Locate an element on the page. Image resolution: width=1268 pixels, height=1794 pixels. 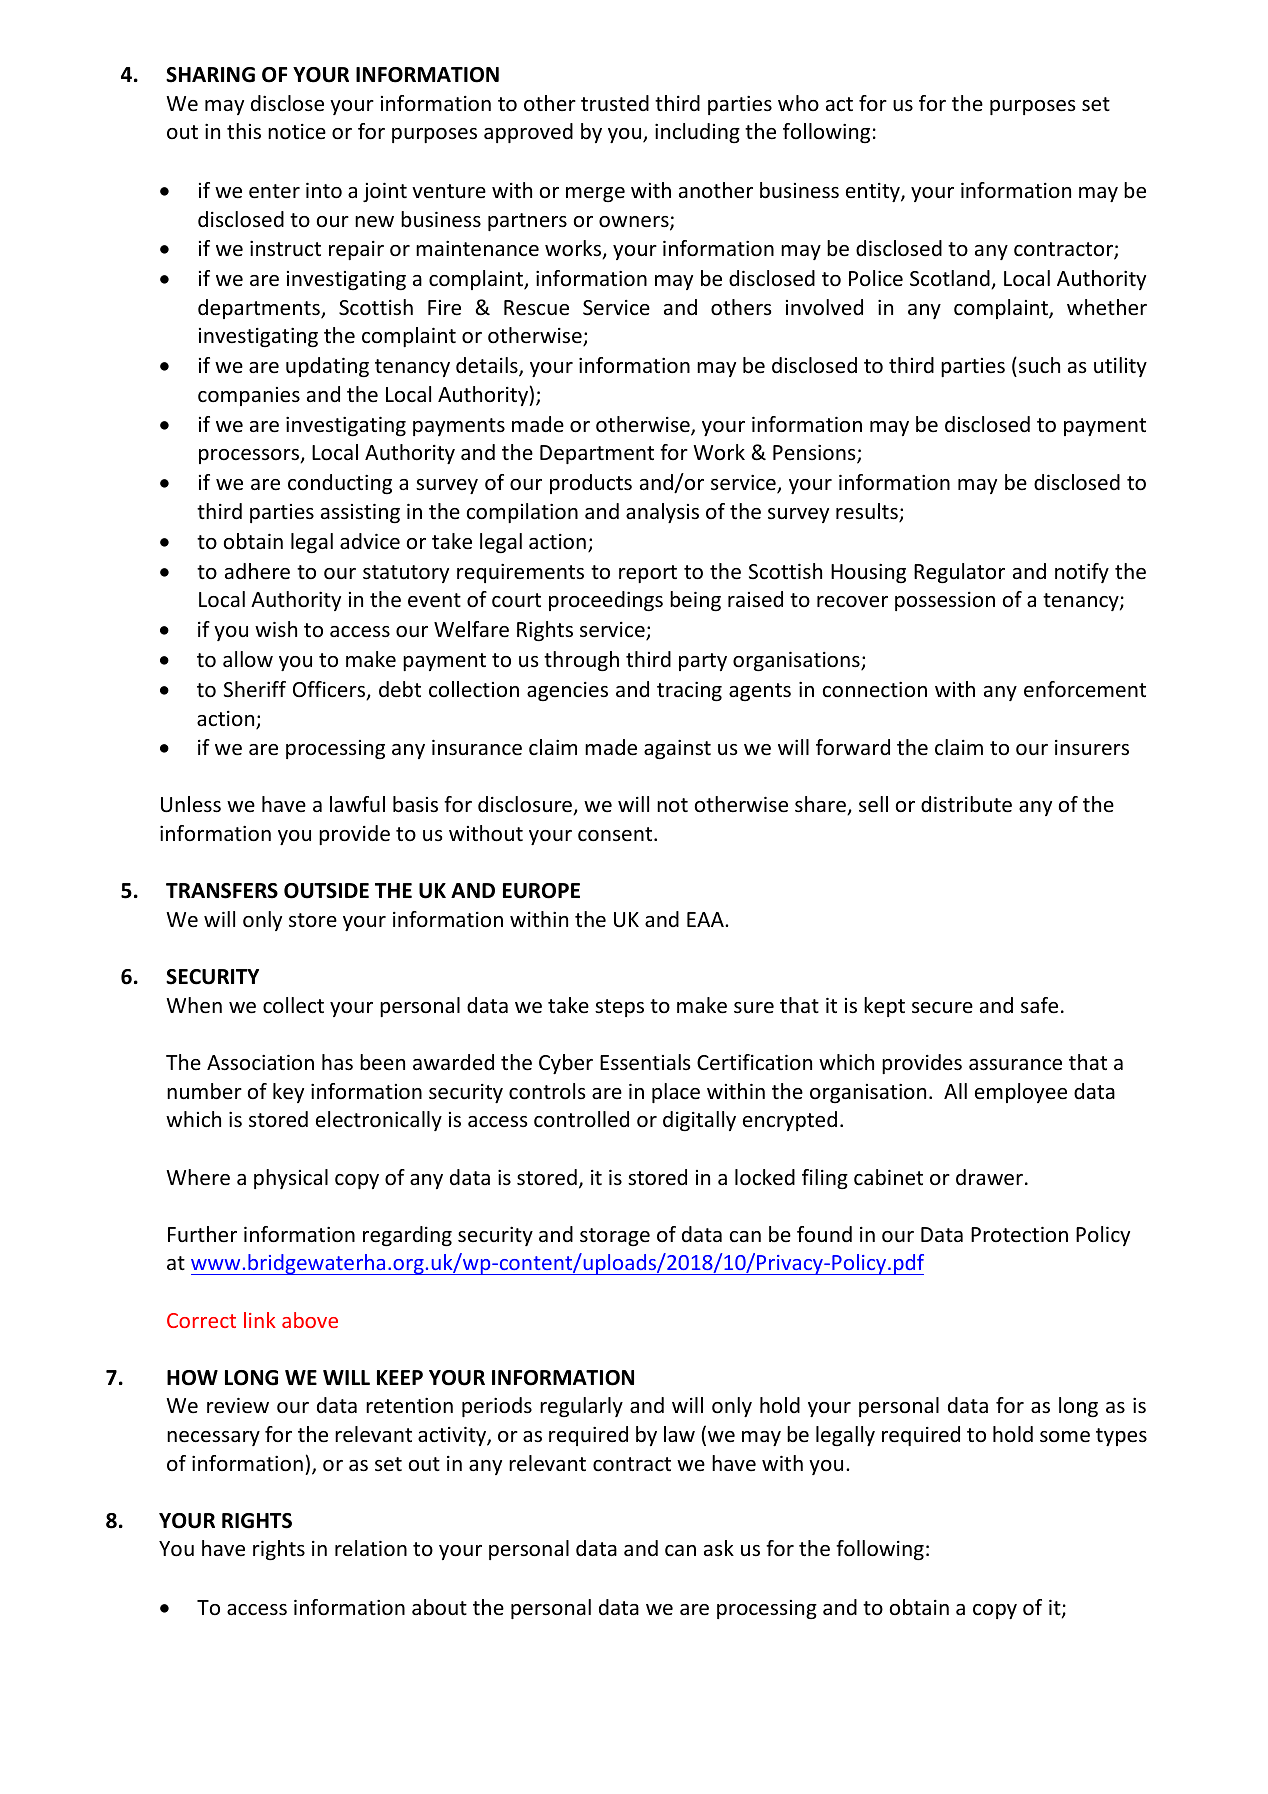
OUTSIDE is located at coordinates (326, 891).
